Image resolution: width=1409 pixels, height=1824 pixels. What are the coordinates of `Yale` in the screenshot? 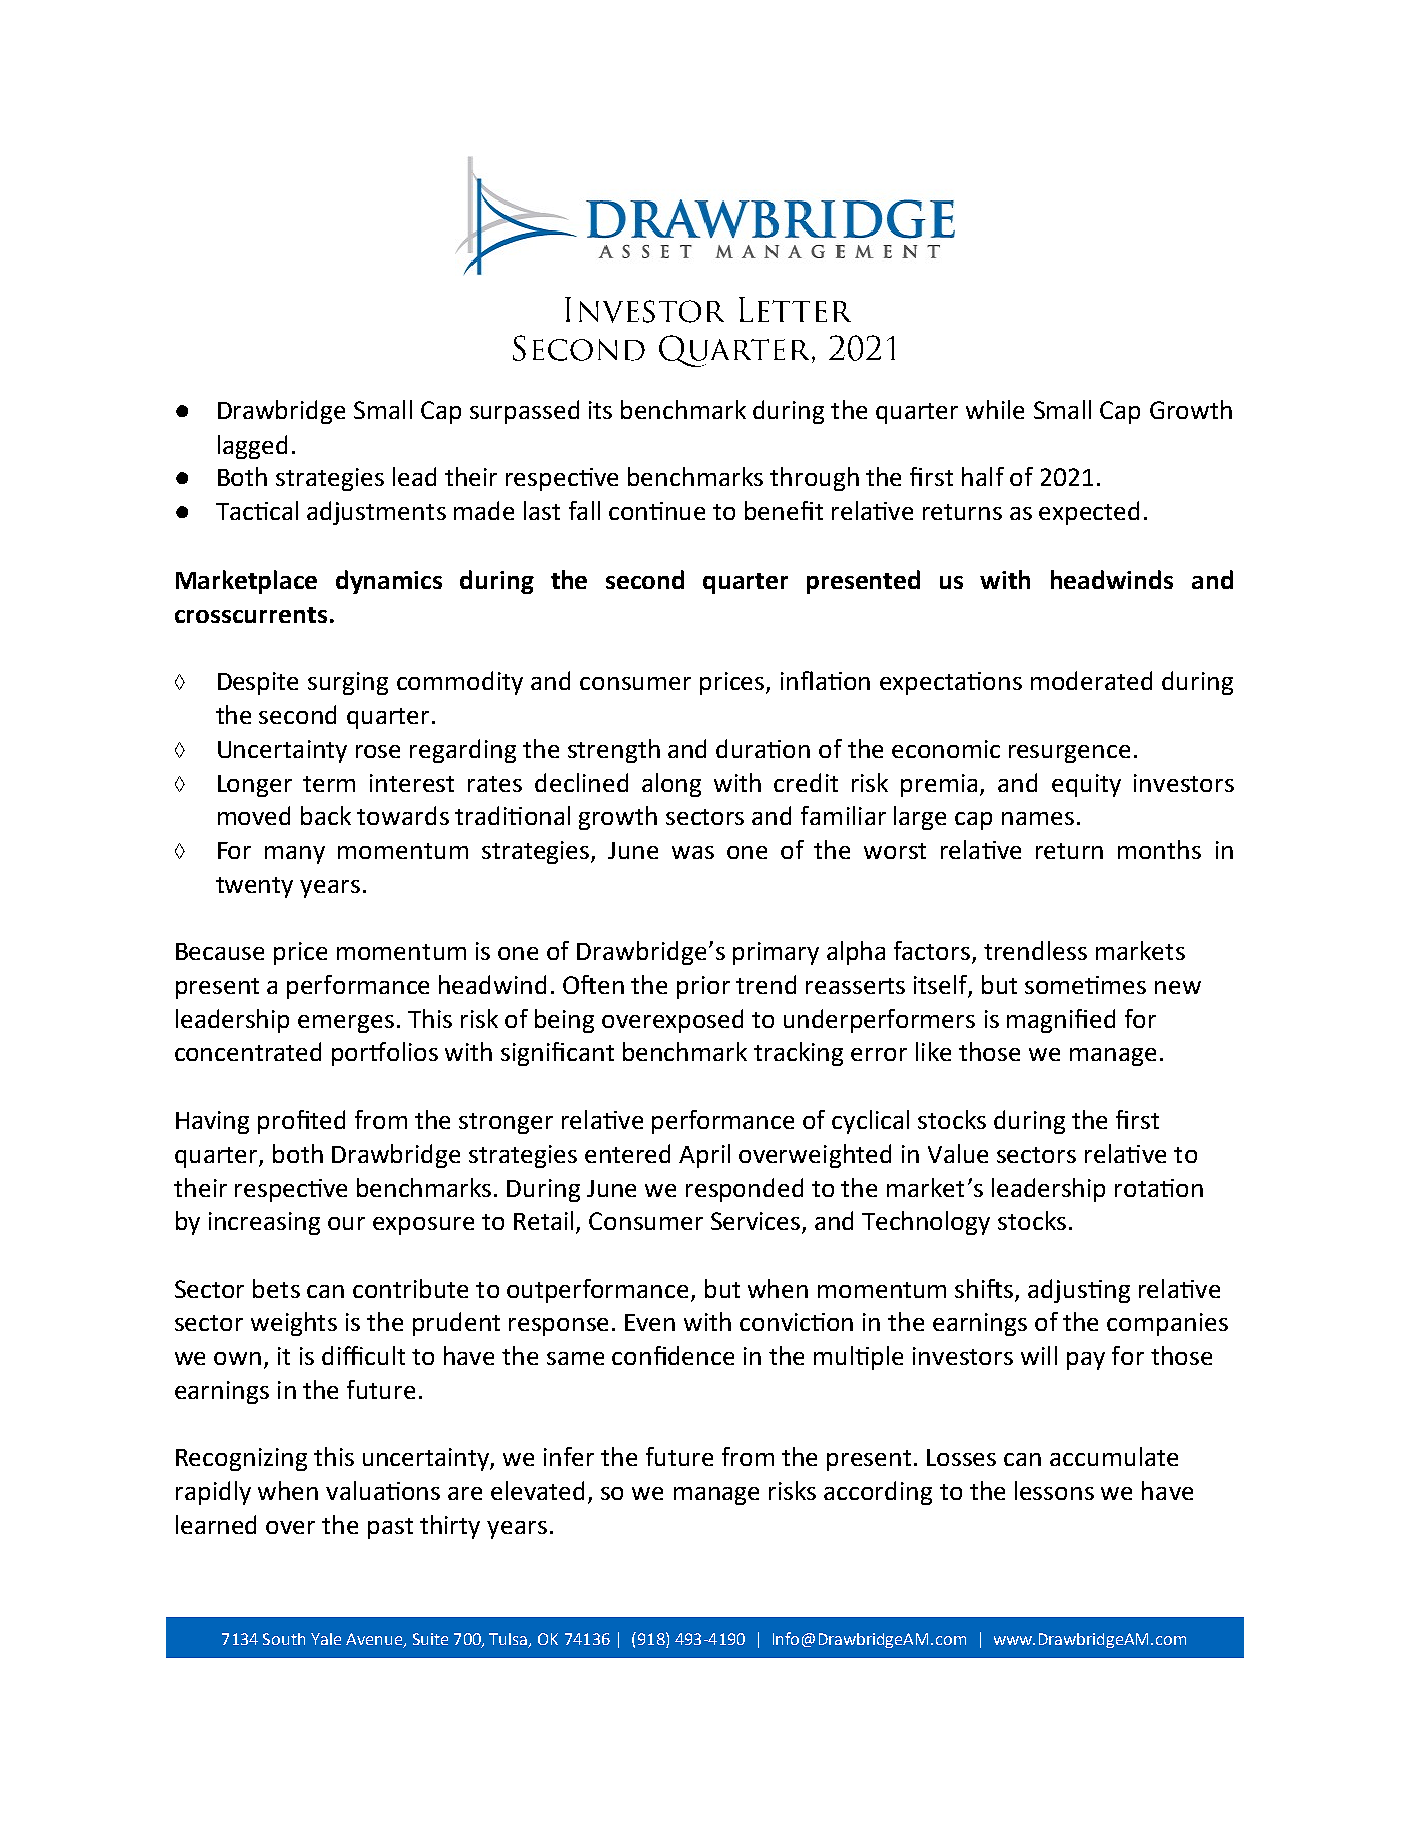 It's located at (326, 1639).
